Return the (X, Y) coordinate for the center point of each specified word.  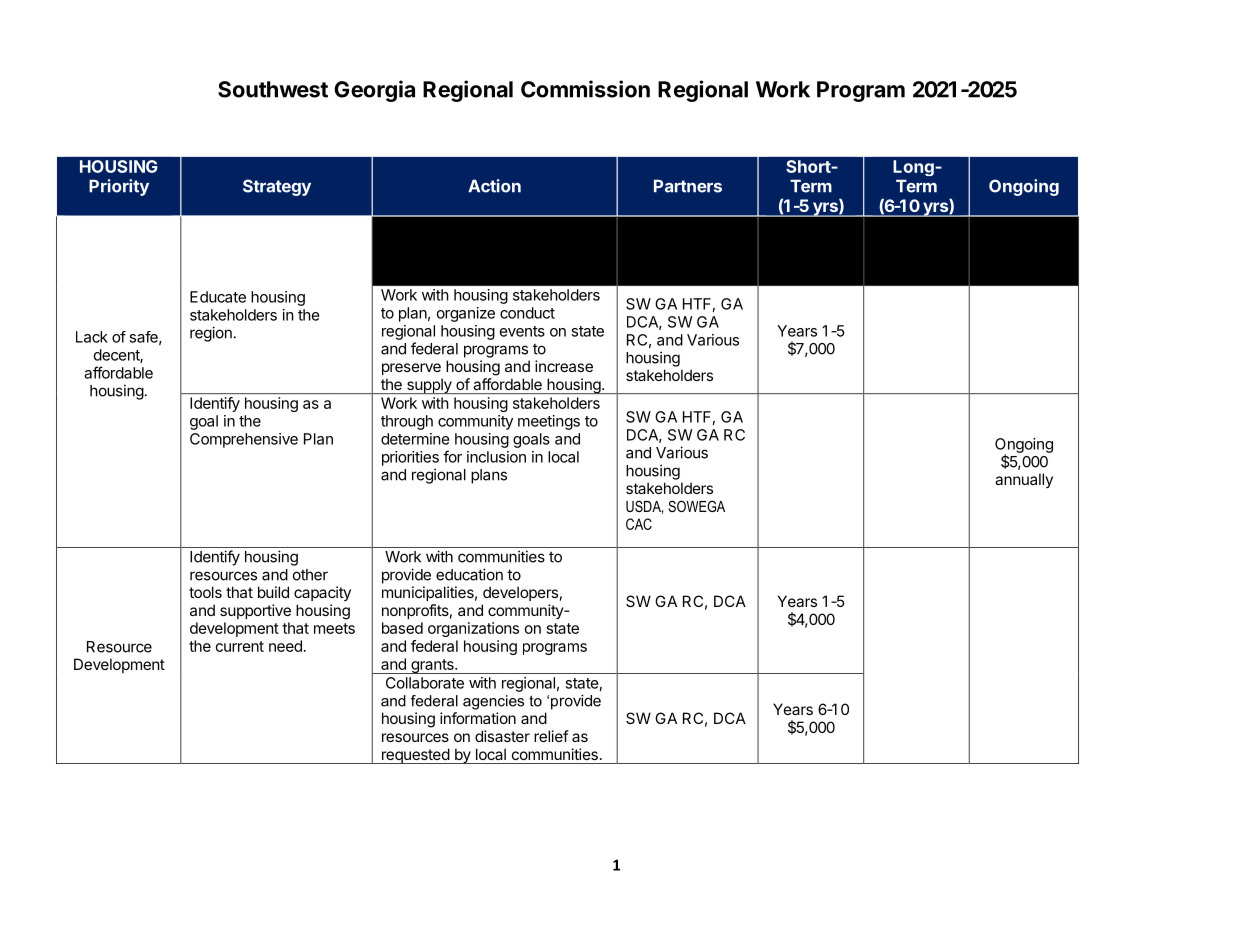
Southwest (273, 89)
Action (494, 186)
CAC (639, 524)
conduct (527, 313)
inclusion (496, 457)
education (469, 574)
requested (415, 756)
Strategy (277, 187)
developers (520, 593)
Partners (688, 186)
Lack (92, 337)
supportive (255, 611)
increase (564, 366)
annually (1024, 480)
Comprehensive (244, 440)
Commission (585, 89)
